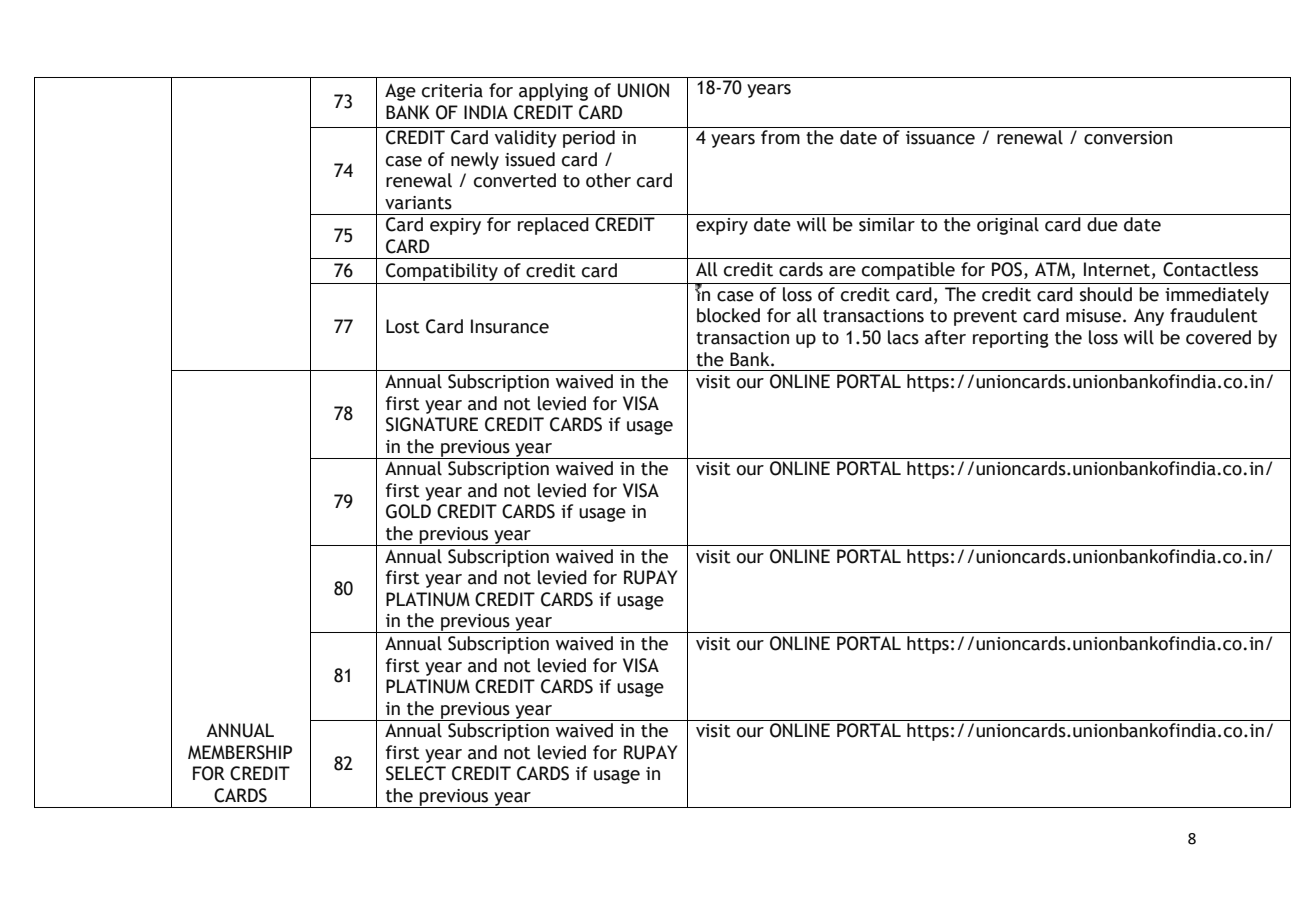 This image has height=924, width=1308. What do you see at coordinates (1011, 339) in the image?
I see `reporting` at bounding box center [1011, 339].
